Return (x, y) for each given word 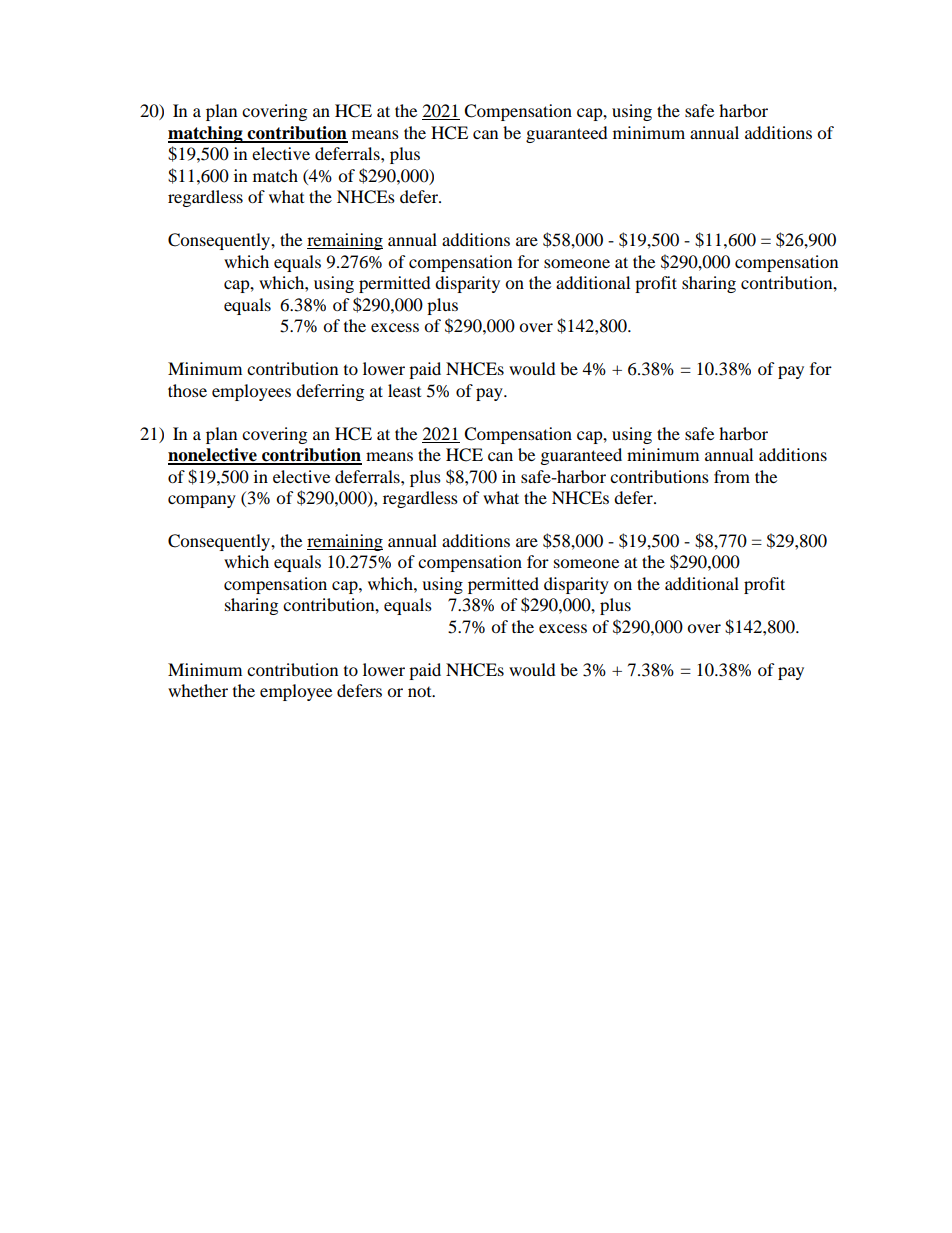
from (732, 476)
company (202, 501)
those (187, 390)
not (421, 692)
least (404, 390)
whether (198, 690)
